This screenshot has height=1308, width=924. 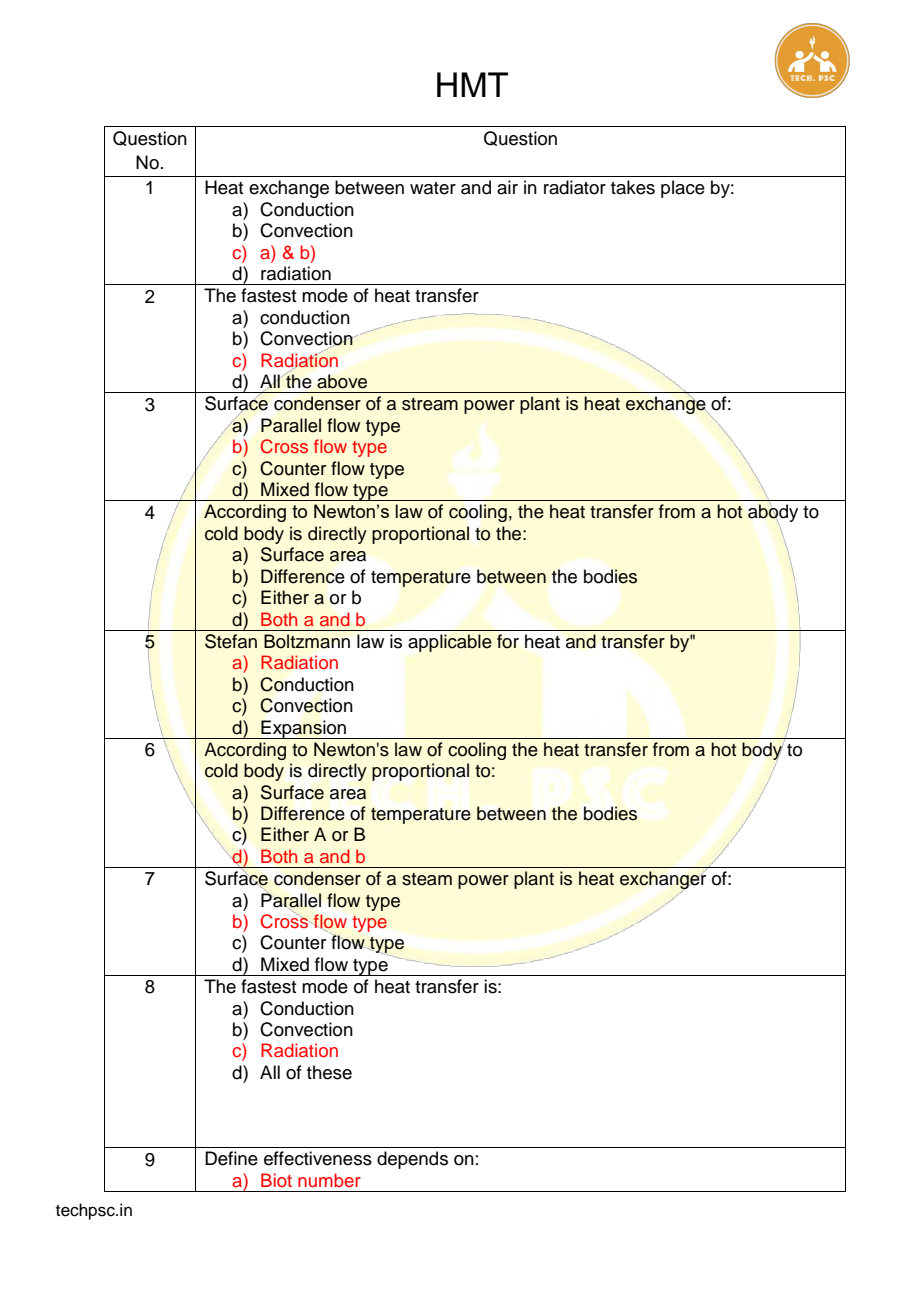 I want to click on HMT, so click(x=472, y=84).
